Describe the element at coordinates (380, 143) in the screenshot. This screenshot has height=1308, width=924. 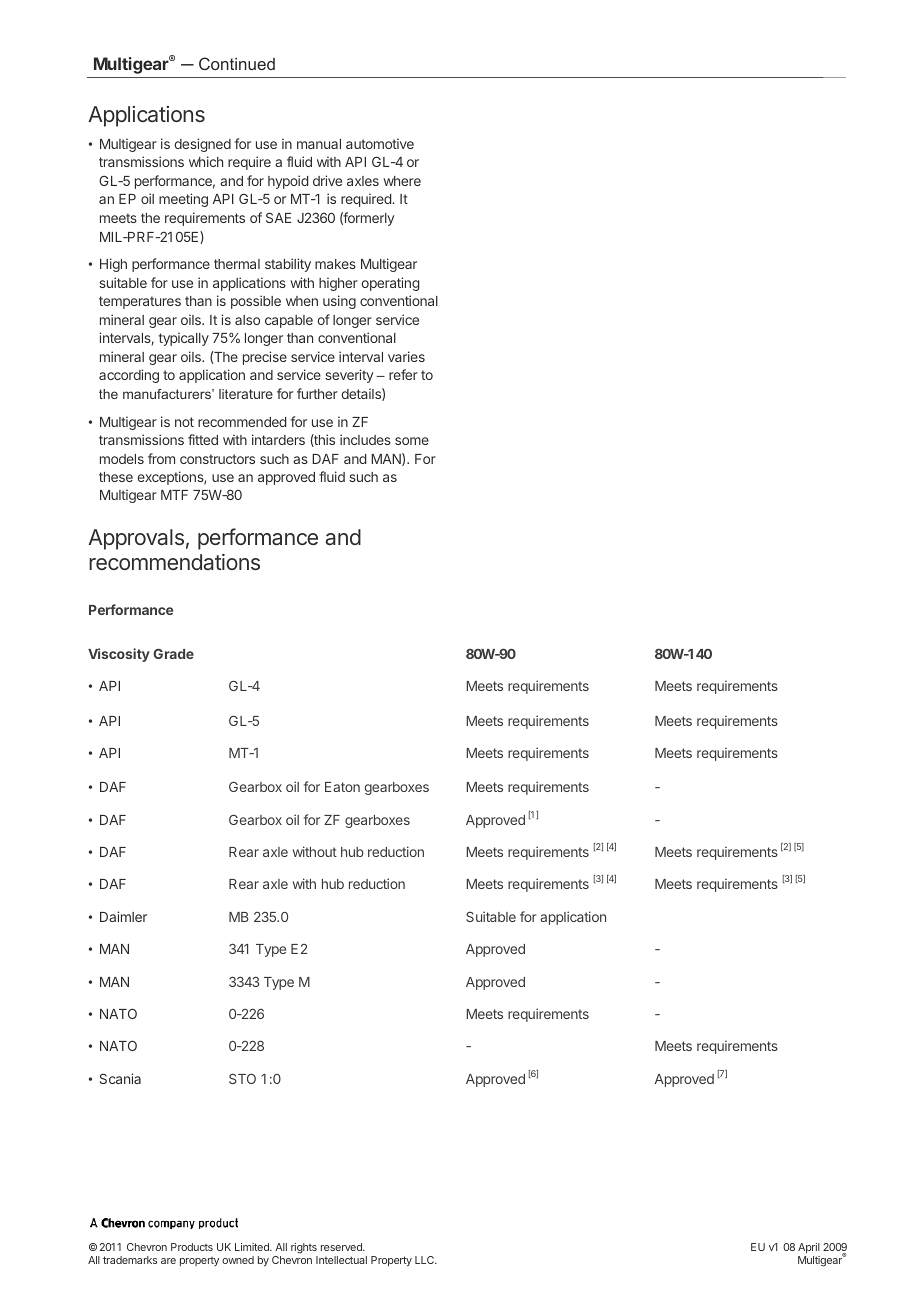
I see `automotive` at that location.
